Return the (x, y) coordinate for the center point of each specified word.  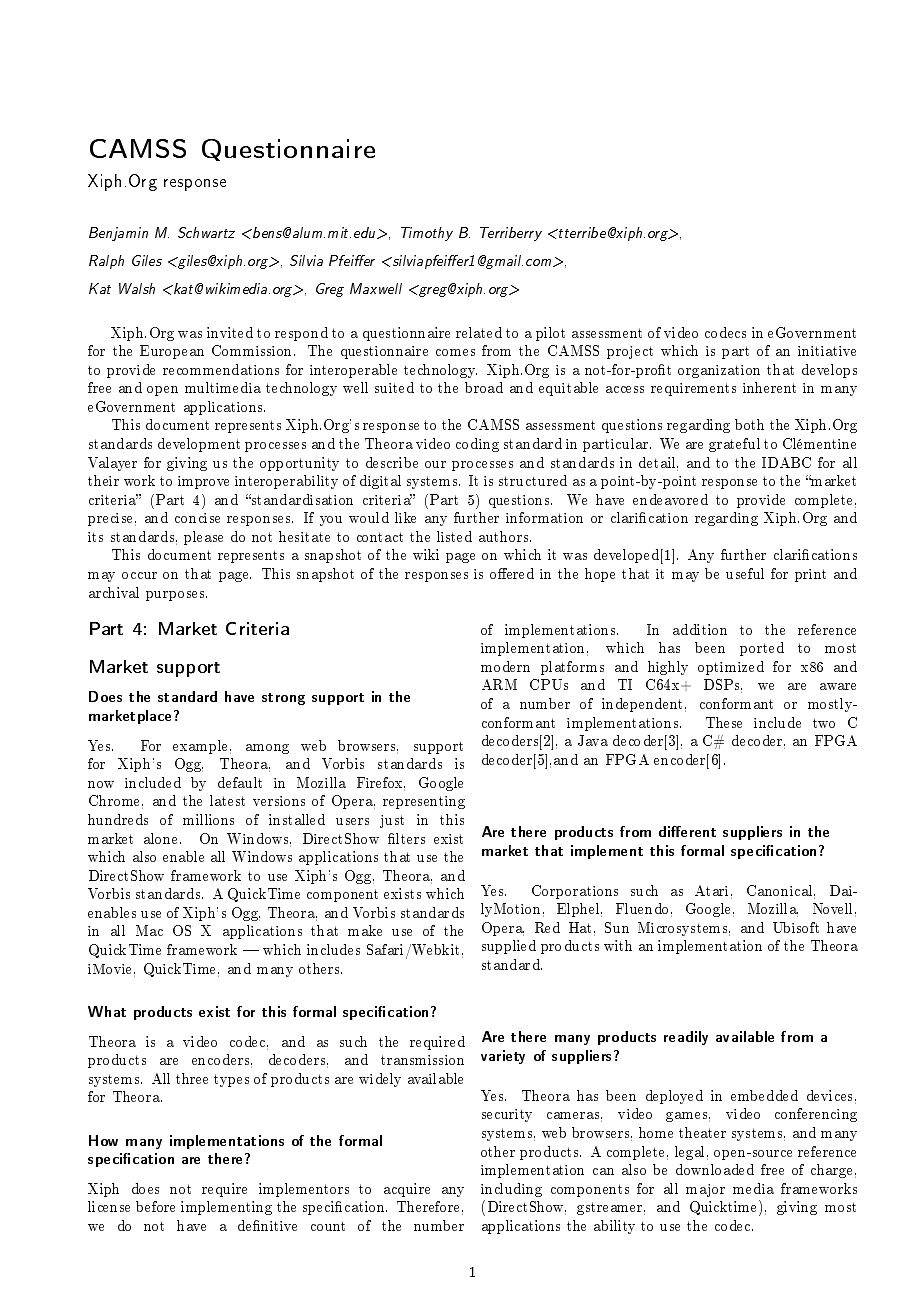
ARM (499, 684)
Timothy (427, 234)
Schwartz (206, 232)
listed (454, 536)
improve (203, 482)
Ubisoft (796, 927)
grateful (734, 445)
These (724, 722)
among (267, 749)
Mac (149, 930)
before (155, 1206)
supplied (509, 947)
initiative (827, 351)
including (511, 1190)
